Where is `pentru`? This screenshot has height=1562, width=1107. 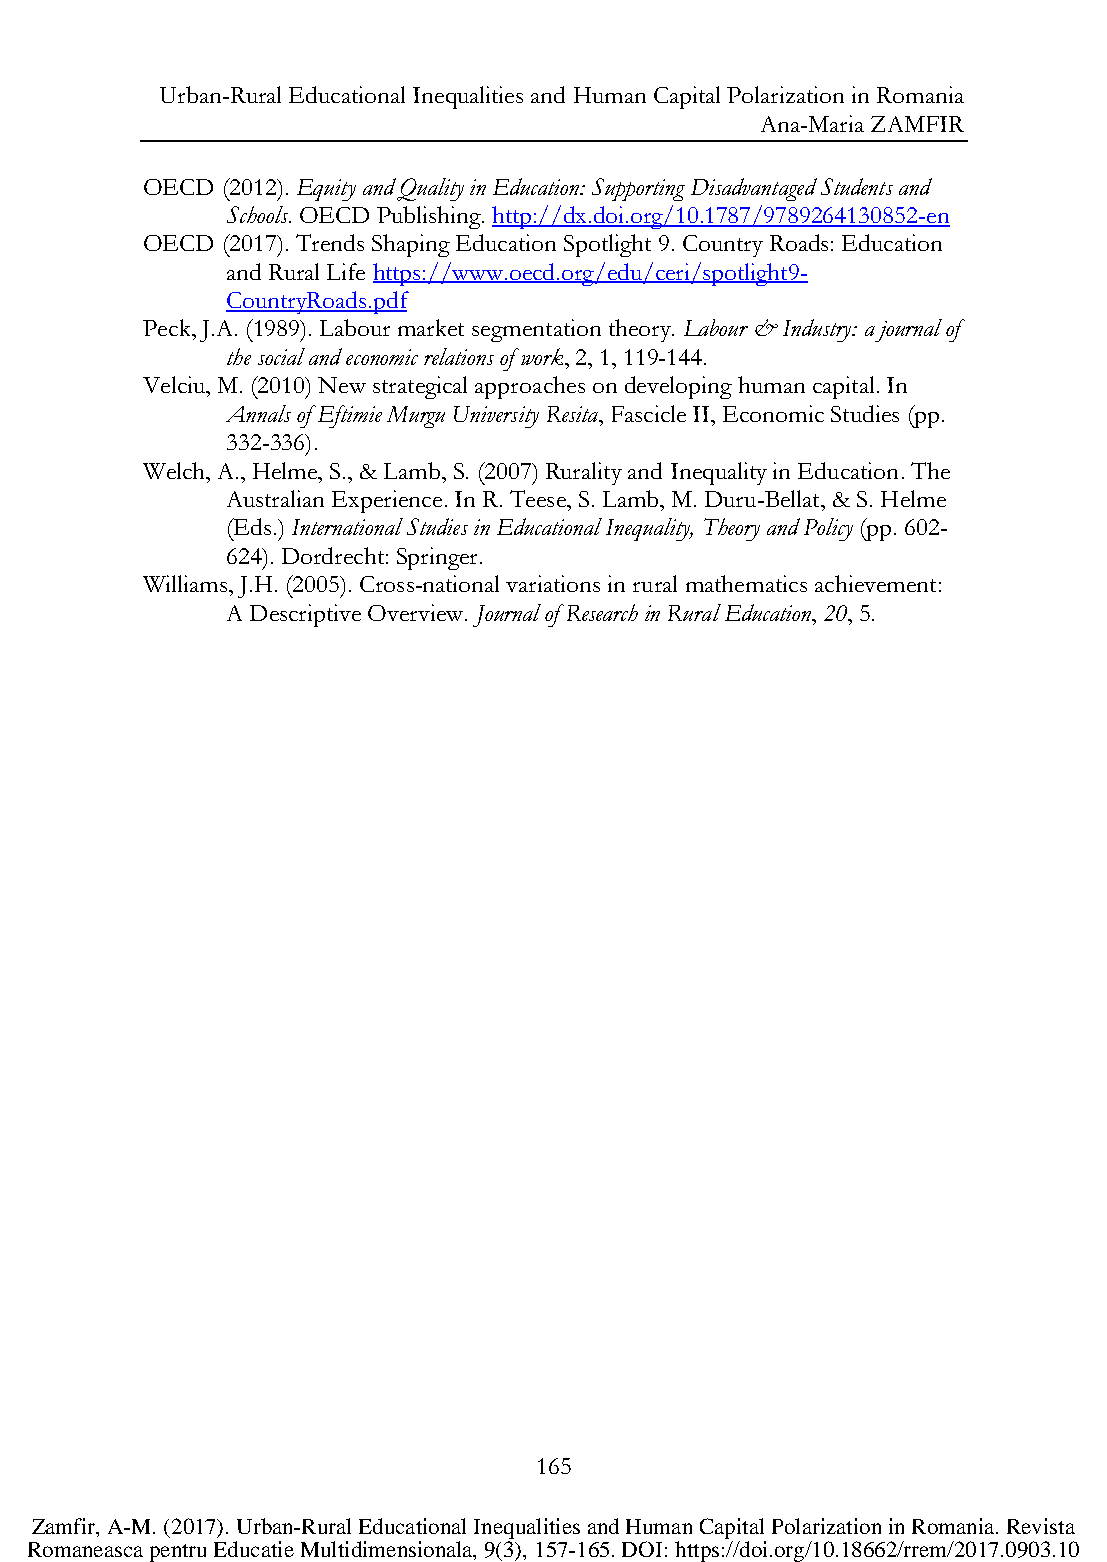 pentru is located at coordinates (178, 1553).
